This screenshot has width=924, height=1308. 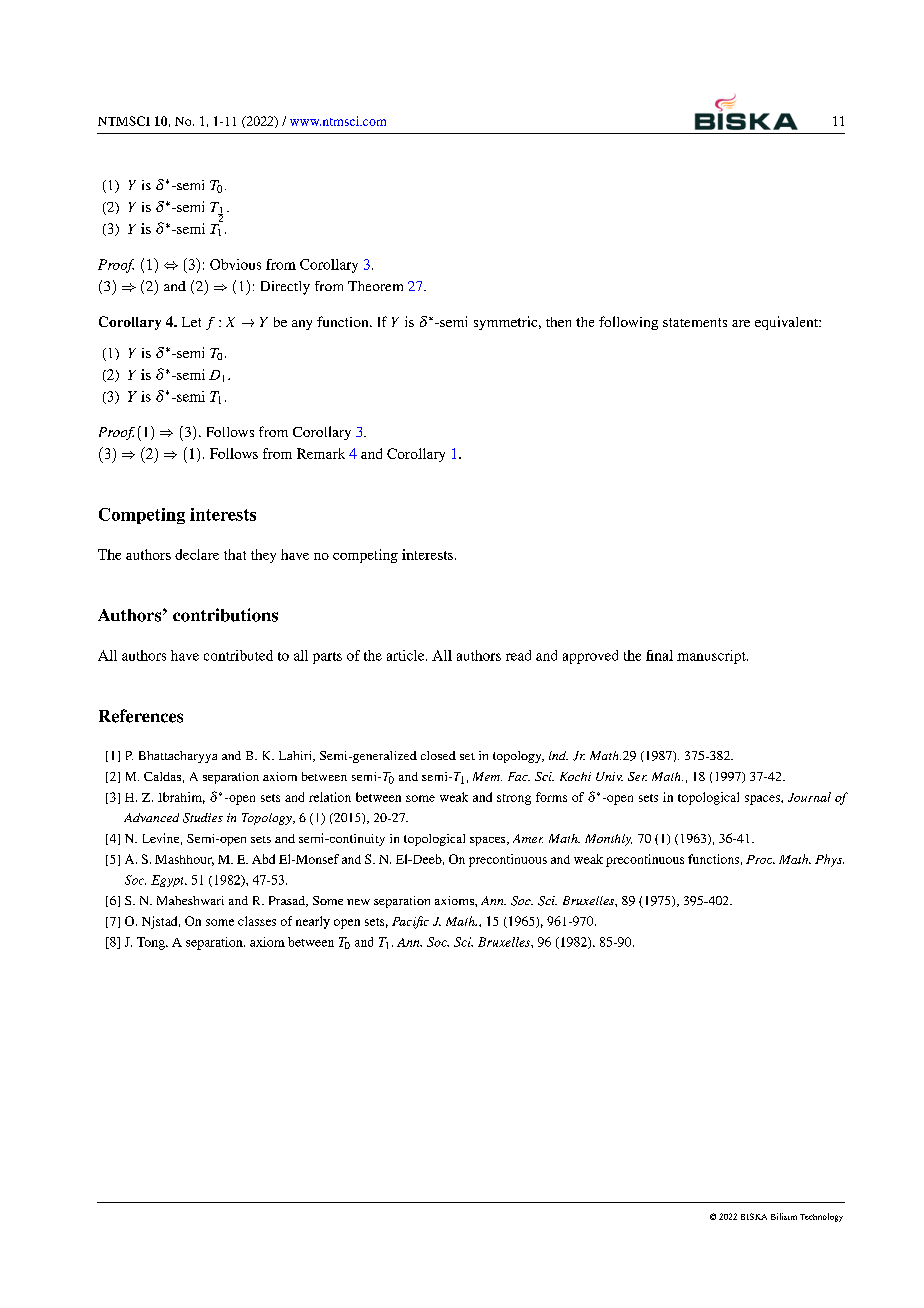 What do you see at coordinates (809, 797) in the screenshot?
I see `Journal` at bounding box center [809, 797].
